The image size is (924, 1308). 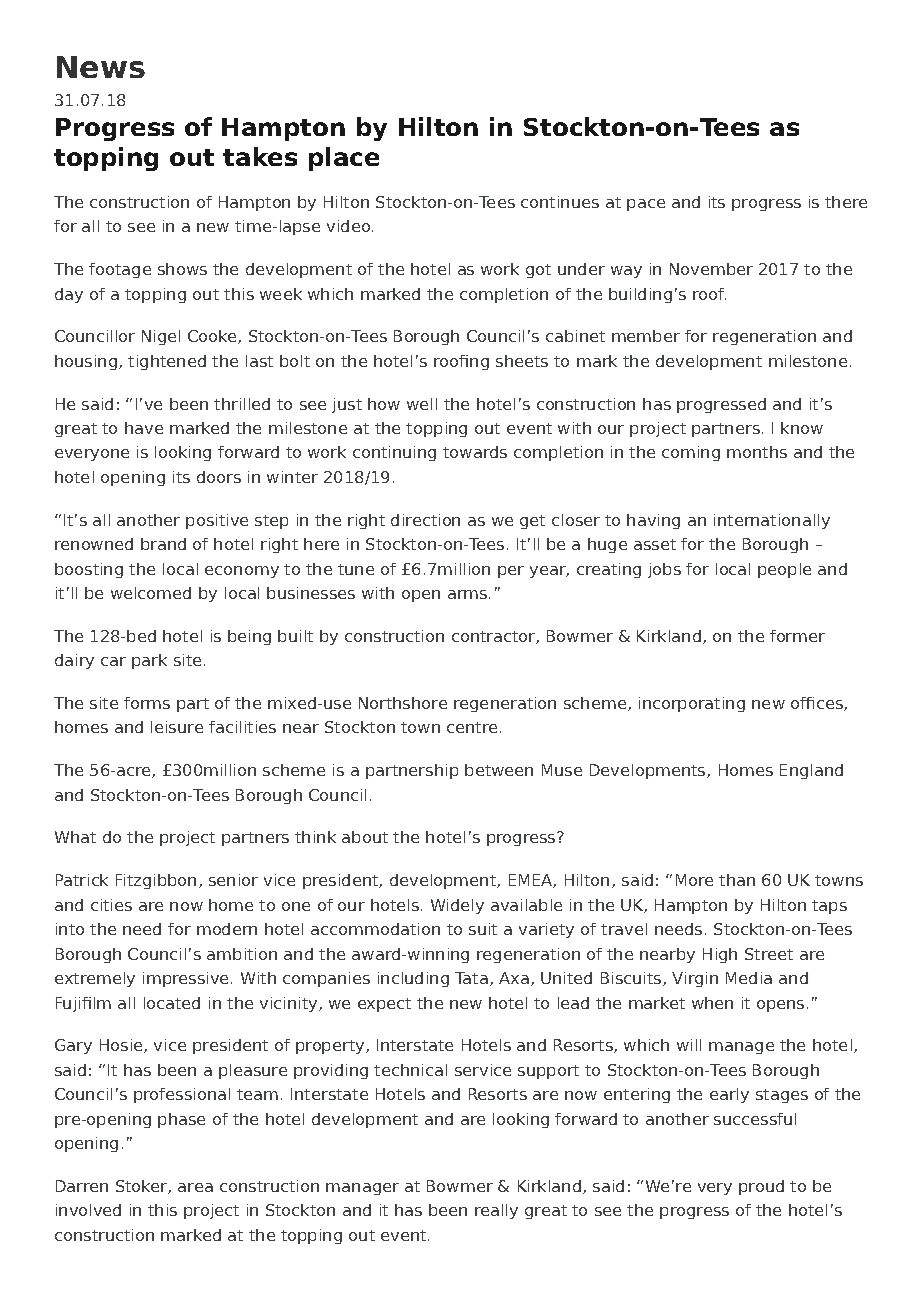 What do you see at coordinates (111, 905) in the page?
I see `cities` at bounding box center [111, 905].
